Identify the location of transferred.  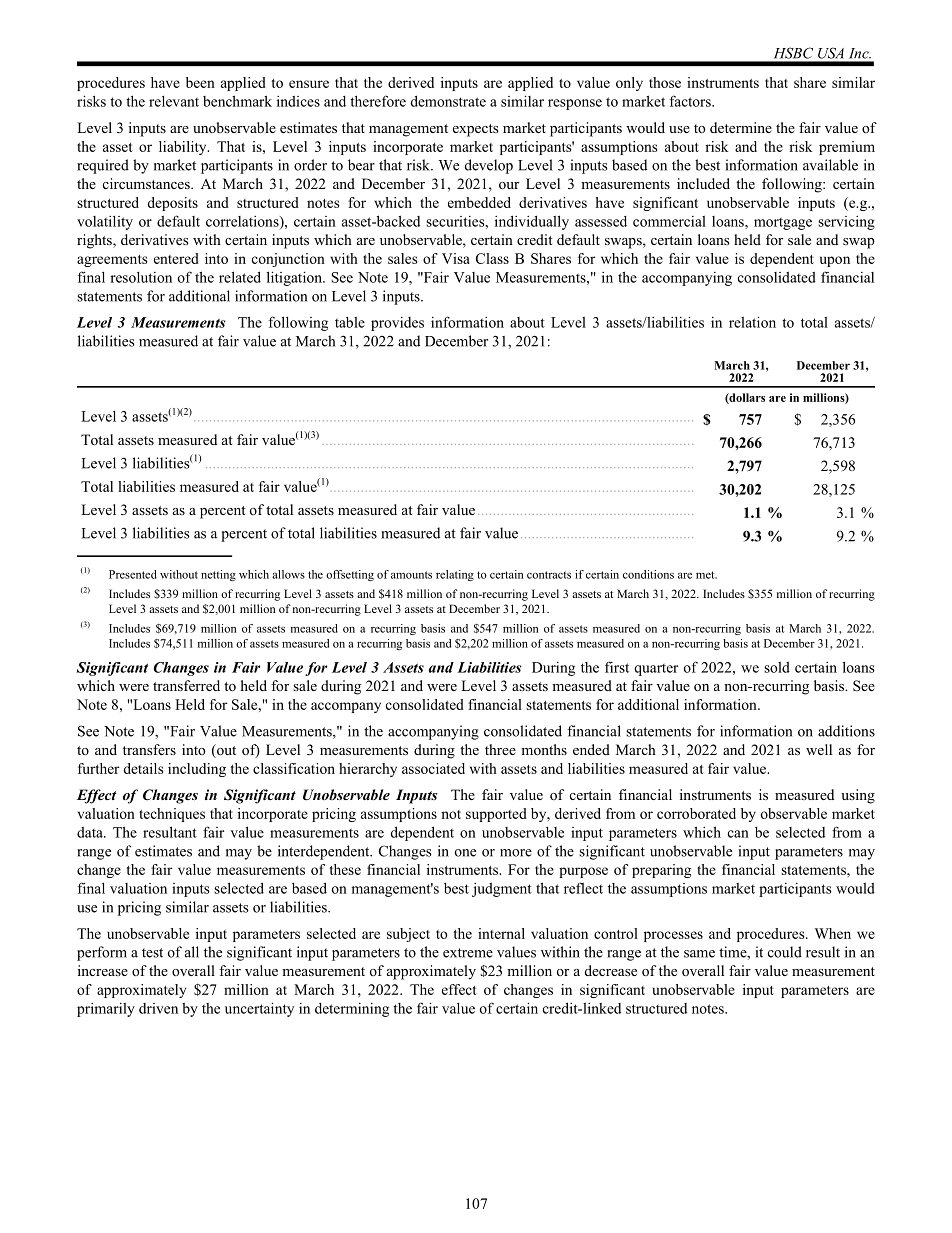
(186, 685).
